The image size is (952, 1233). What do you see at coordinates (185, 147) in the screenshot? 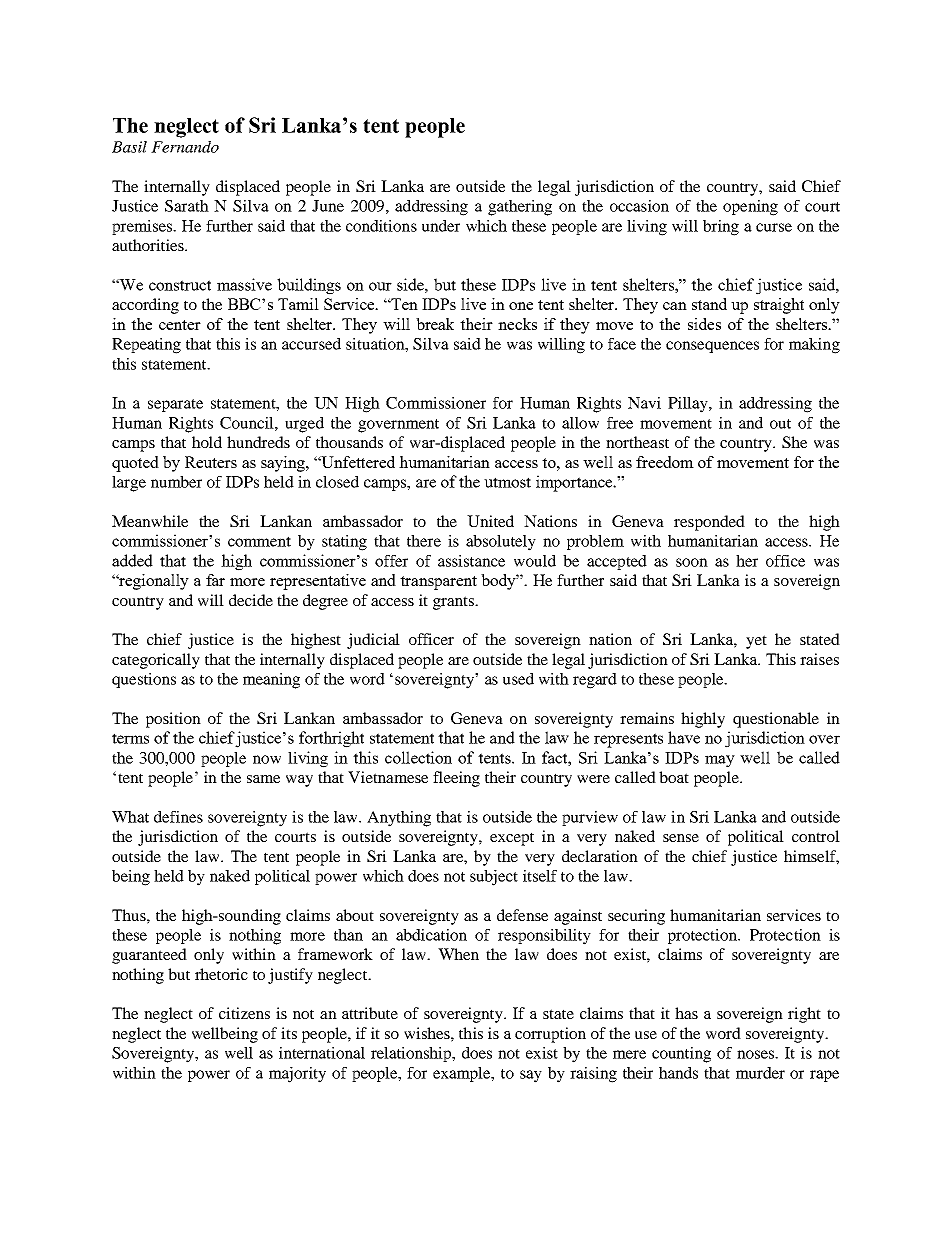
I see `Fernando` at bounding box center [185, 147].
